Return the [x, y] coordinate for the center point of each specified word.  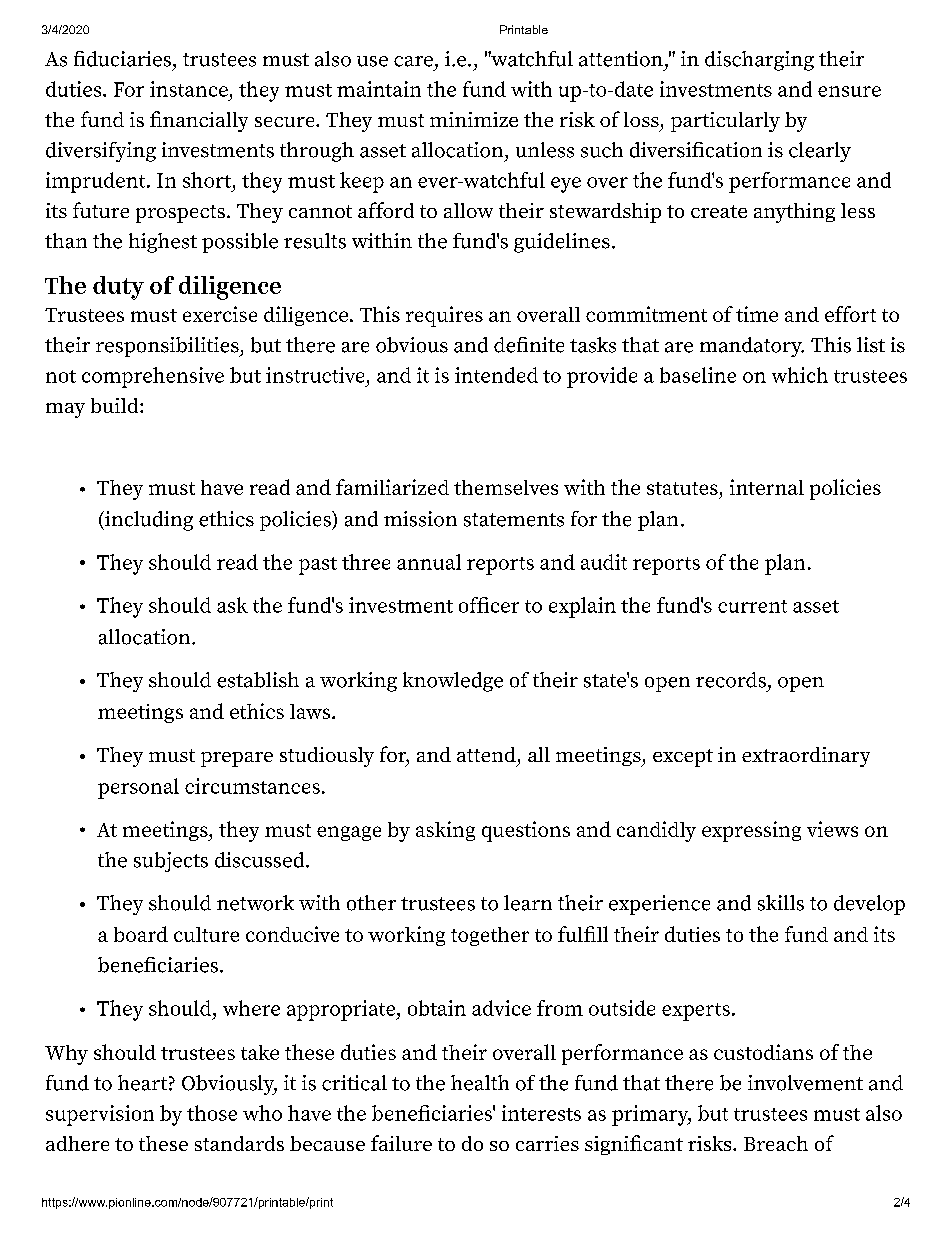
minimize [474, 119]
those [212, 1113]
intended [496, 375]
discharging [759, 61]
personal [138, 788]
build [116, 405]
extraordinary [806, 757]
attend [486, 754]
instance [189, 89]
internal [767, 487]
